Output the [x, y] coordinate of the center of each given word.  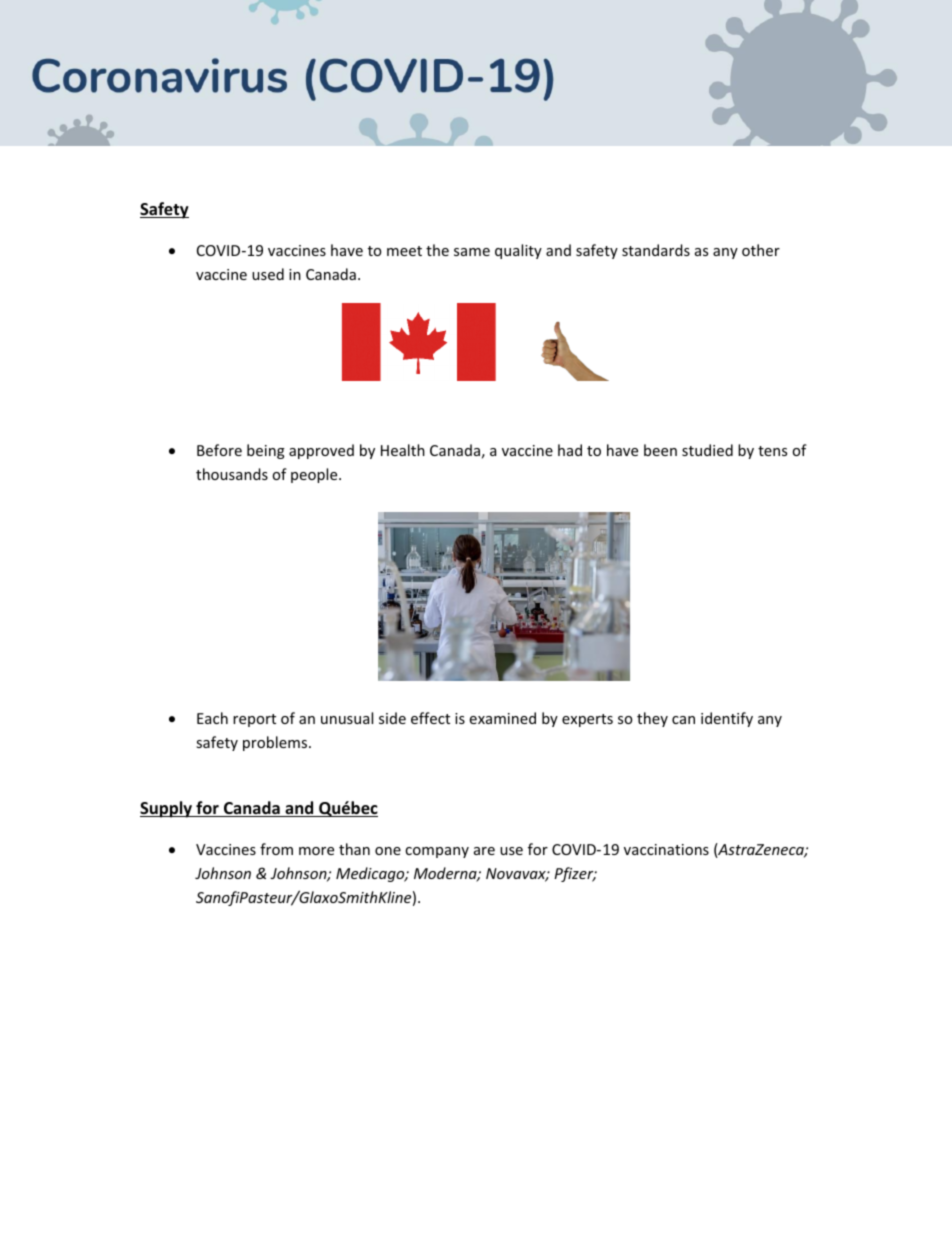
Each [212, 718]
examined [503, 718]
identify [727, 719]
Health [403, 450]
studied [707, 450]
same [472, 252]
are [484, 851]
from [276, 849]
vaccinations [666, 849]
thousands [232, 474]
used [268, 274]
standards [656, 250]
